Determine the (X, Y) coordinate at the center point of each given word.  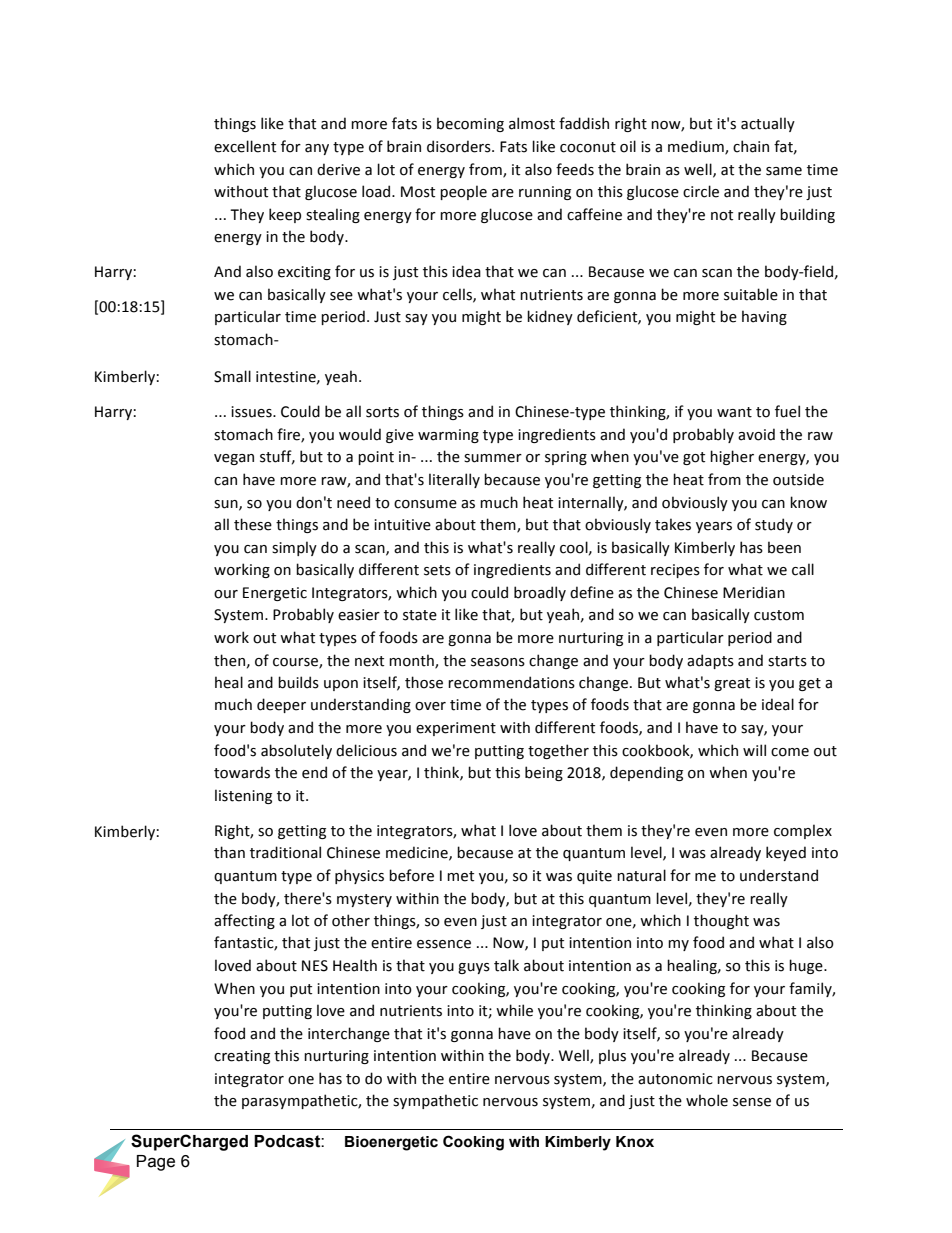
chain (751, 146)
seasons (498, 662)
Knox (635, 1142)
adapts (710, 661)
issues (252, 412)
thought (721, 921)
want (734, 412)
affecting (244, 921)
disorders (460, 146)
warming (448, 436)
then (229, 660)
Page (156, 1163)
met (460, 876)
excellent (245, 146)
